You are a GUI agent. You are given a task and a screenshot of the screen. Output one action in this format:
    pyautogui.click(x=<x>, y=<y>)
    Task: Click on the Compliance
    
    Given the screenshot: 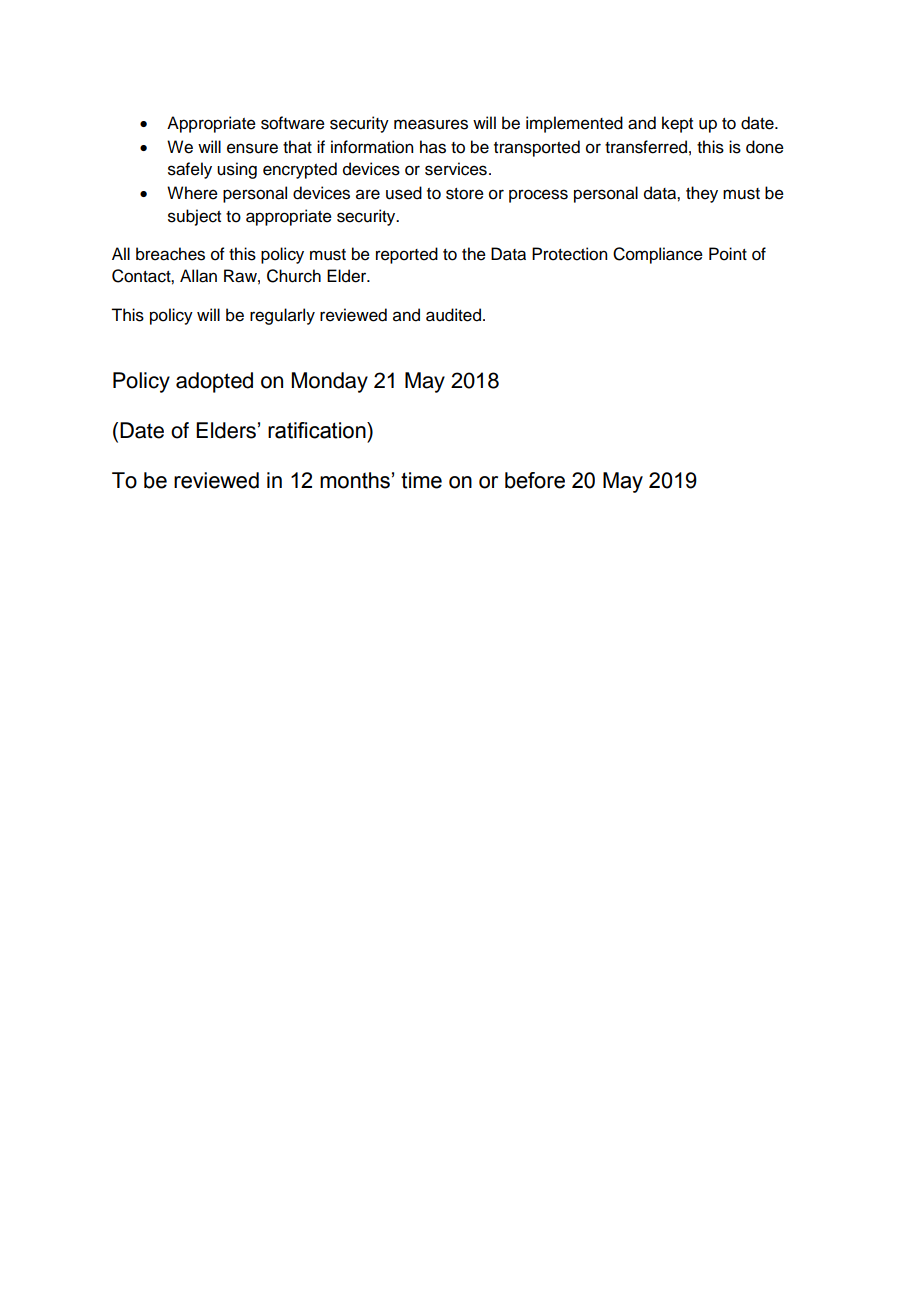 What is the action you would take?
    pyautogui.click(x=658, y=255)
